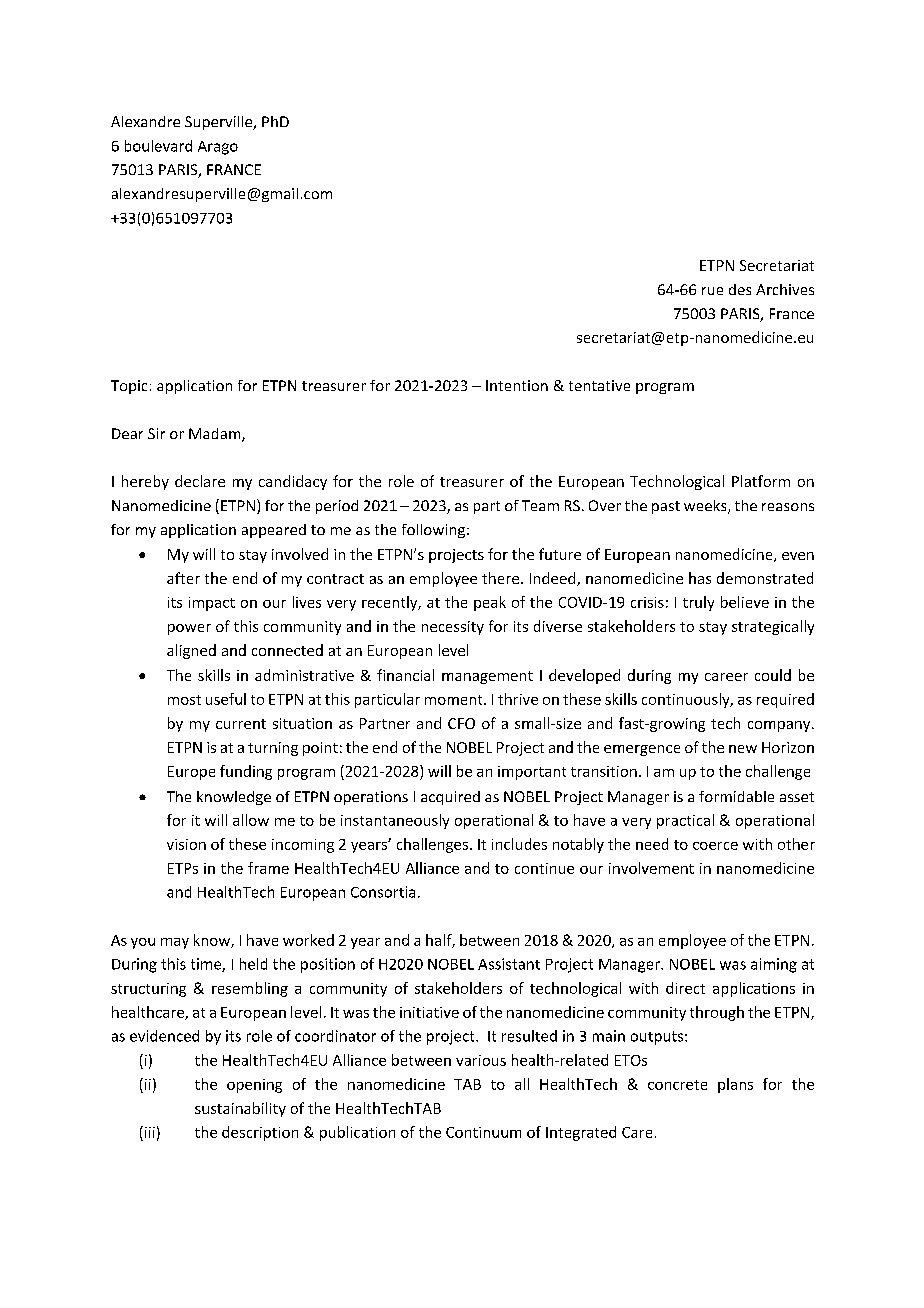  Describe the element at coordinates (735, 1085) in the screenshot. I see `plans` at that location.
